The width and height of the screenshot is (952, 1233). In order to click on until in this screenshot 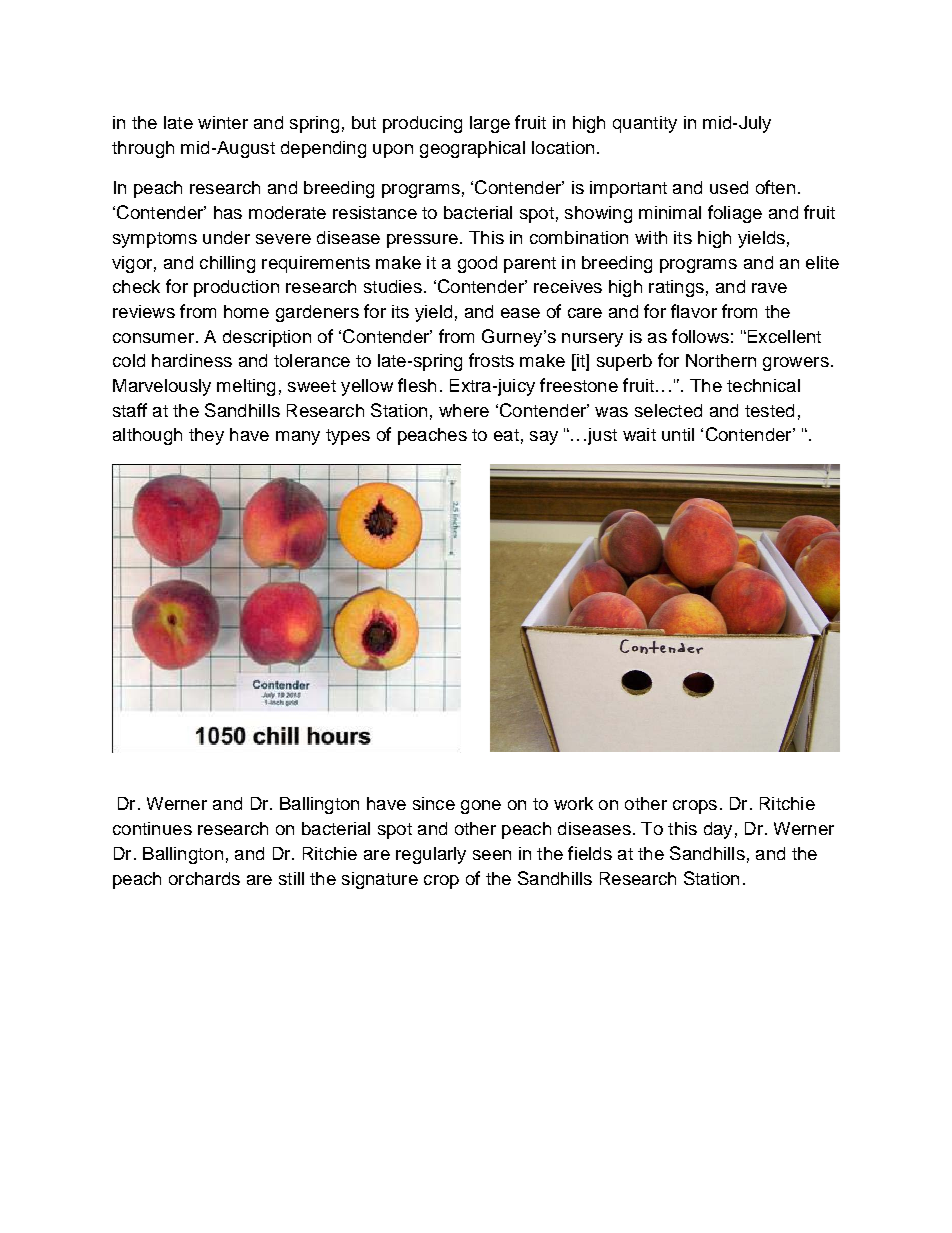, I will do `click(678, 434)`.
